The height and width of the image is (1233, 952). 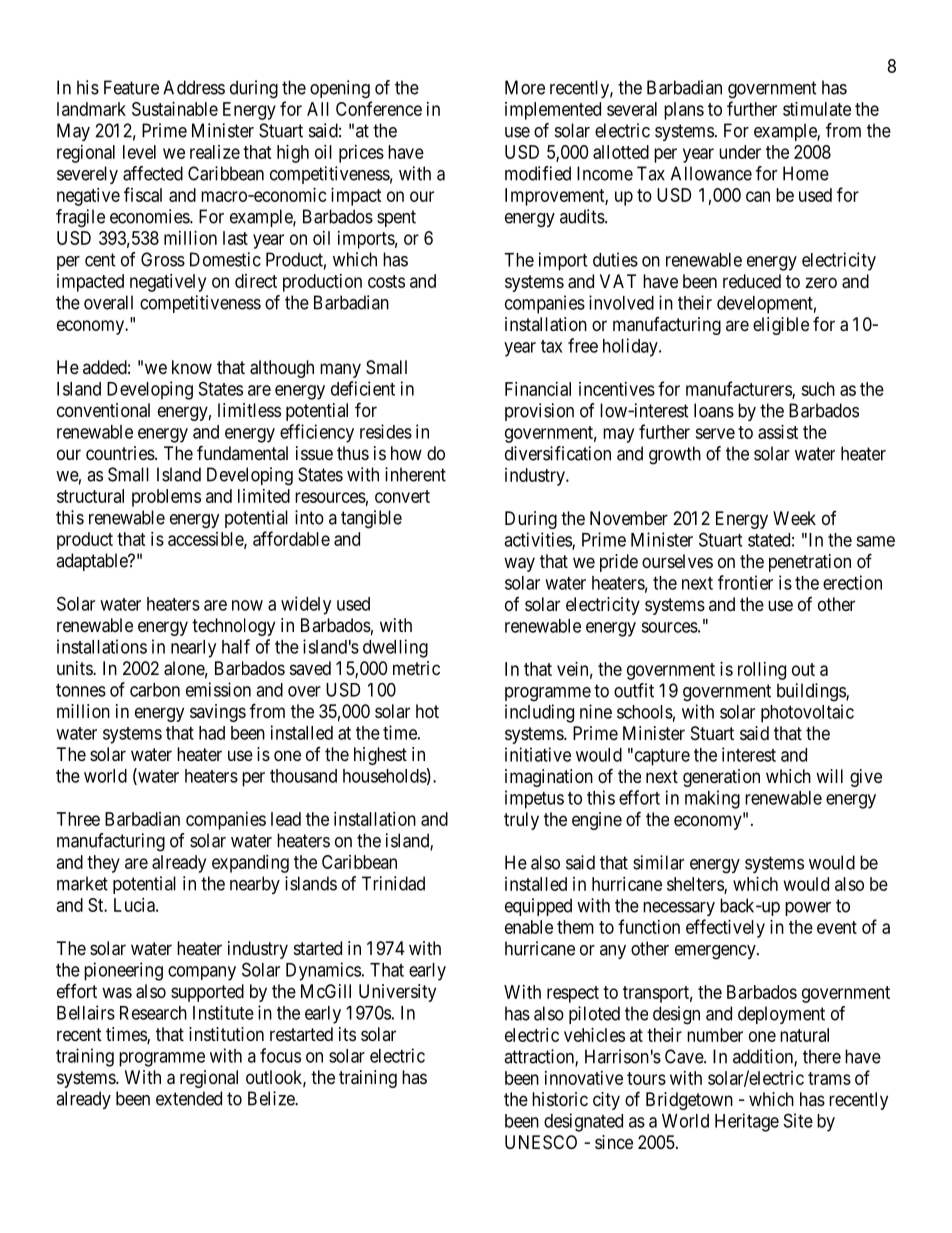 What do you see at coordinates (745, 582) in the image?
I see `frontier` at bounding box center [745, 582].
